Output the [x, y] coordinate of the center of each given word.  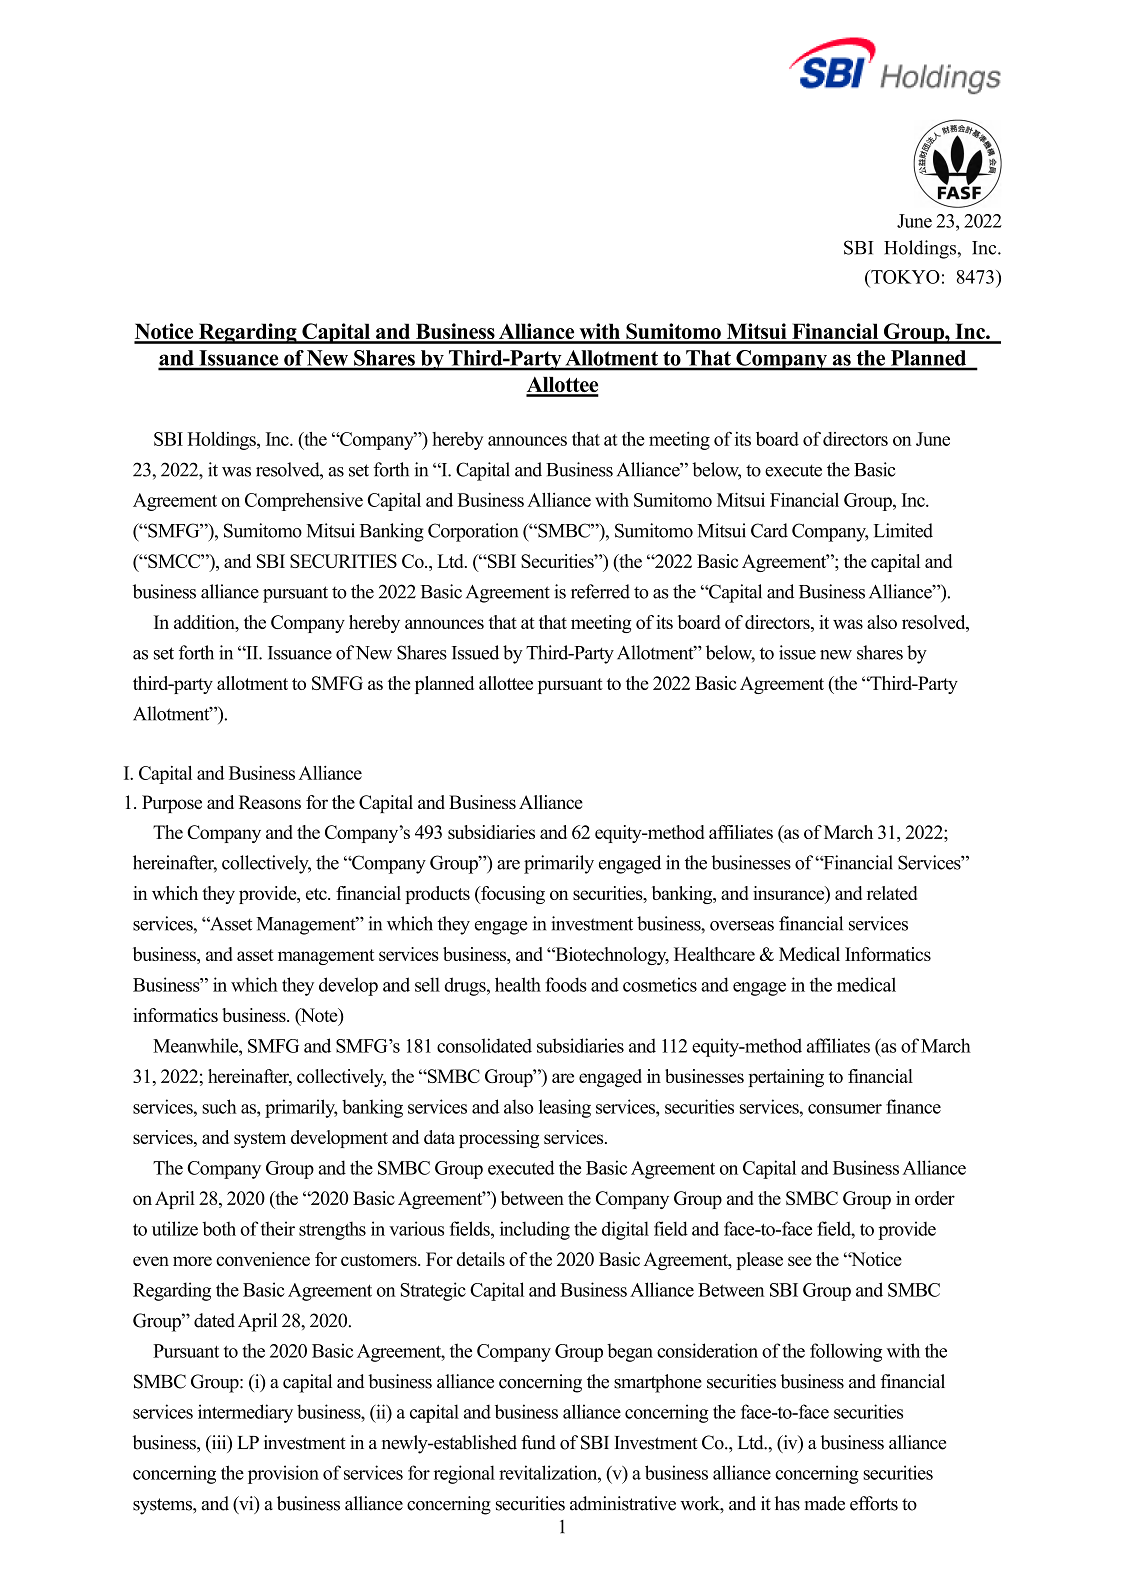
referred [600, 591]
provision [283, 1474]
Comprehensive [304, 502]
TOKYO [904, 277]
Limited [903, 530]
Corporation [473, 532]
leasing [565, 1108]
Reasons [270, 802]
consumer [845, 1109]
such [219, 1106]
